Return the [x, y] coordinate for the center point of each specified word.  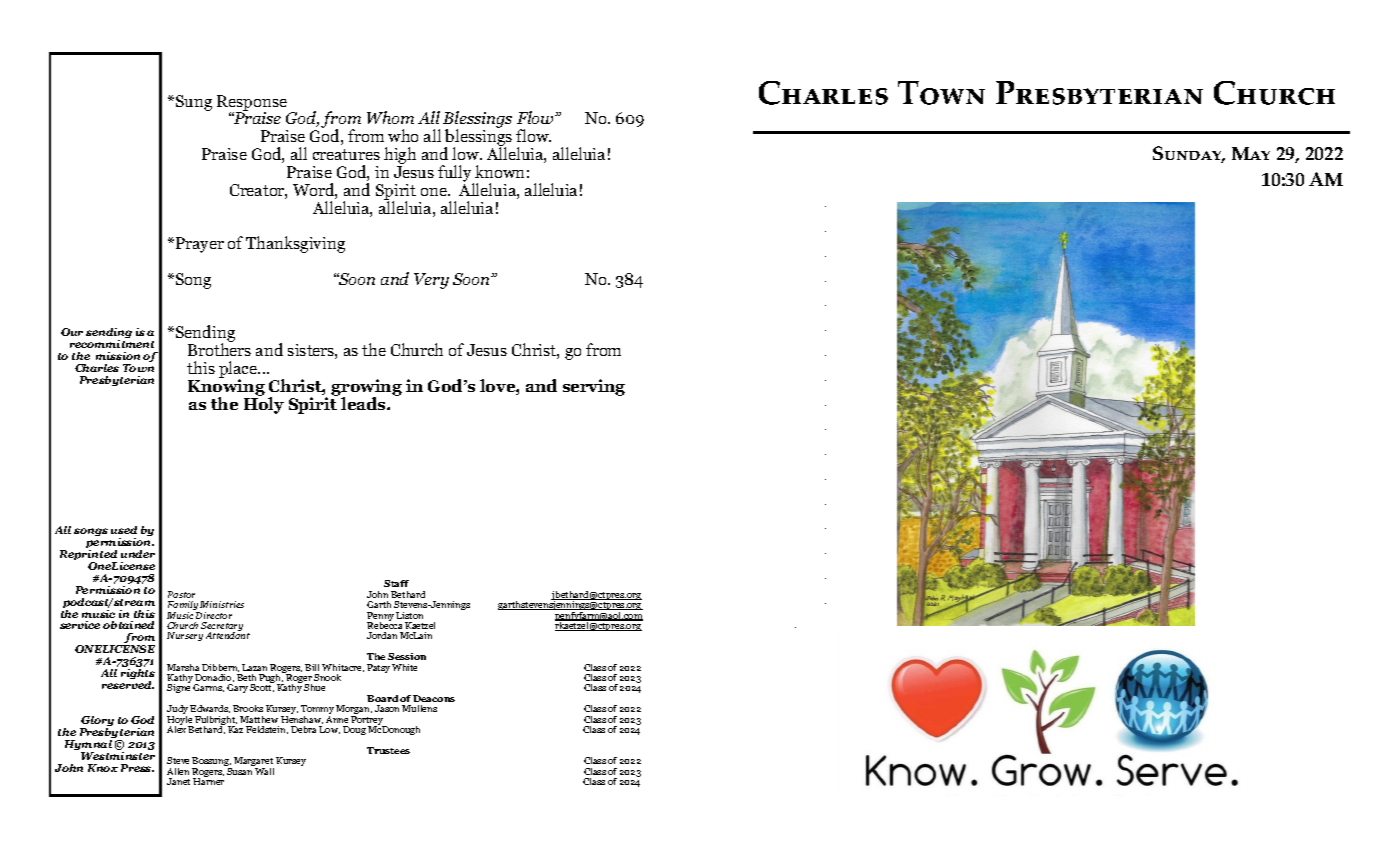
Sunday [1188, 154]
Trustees [388, 750]
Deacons [434, 698]
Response [252, 104]
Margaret [254, 763]
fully [456, 174]
